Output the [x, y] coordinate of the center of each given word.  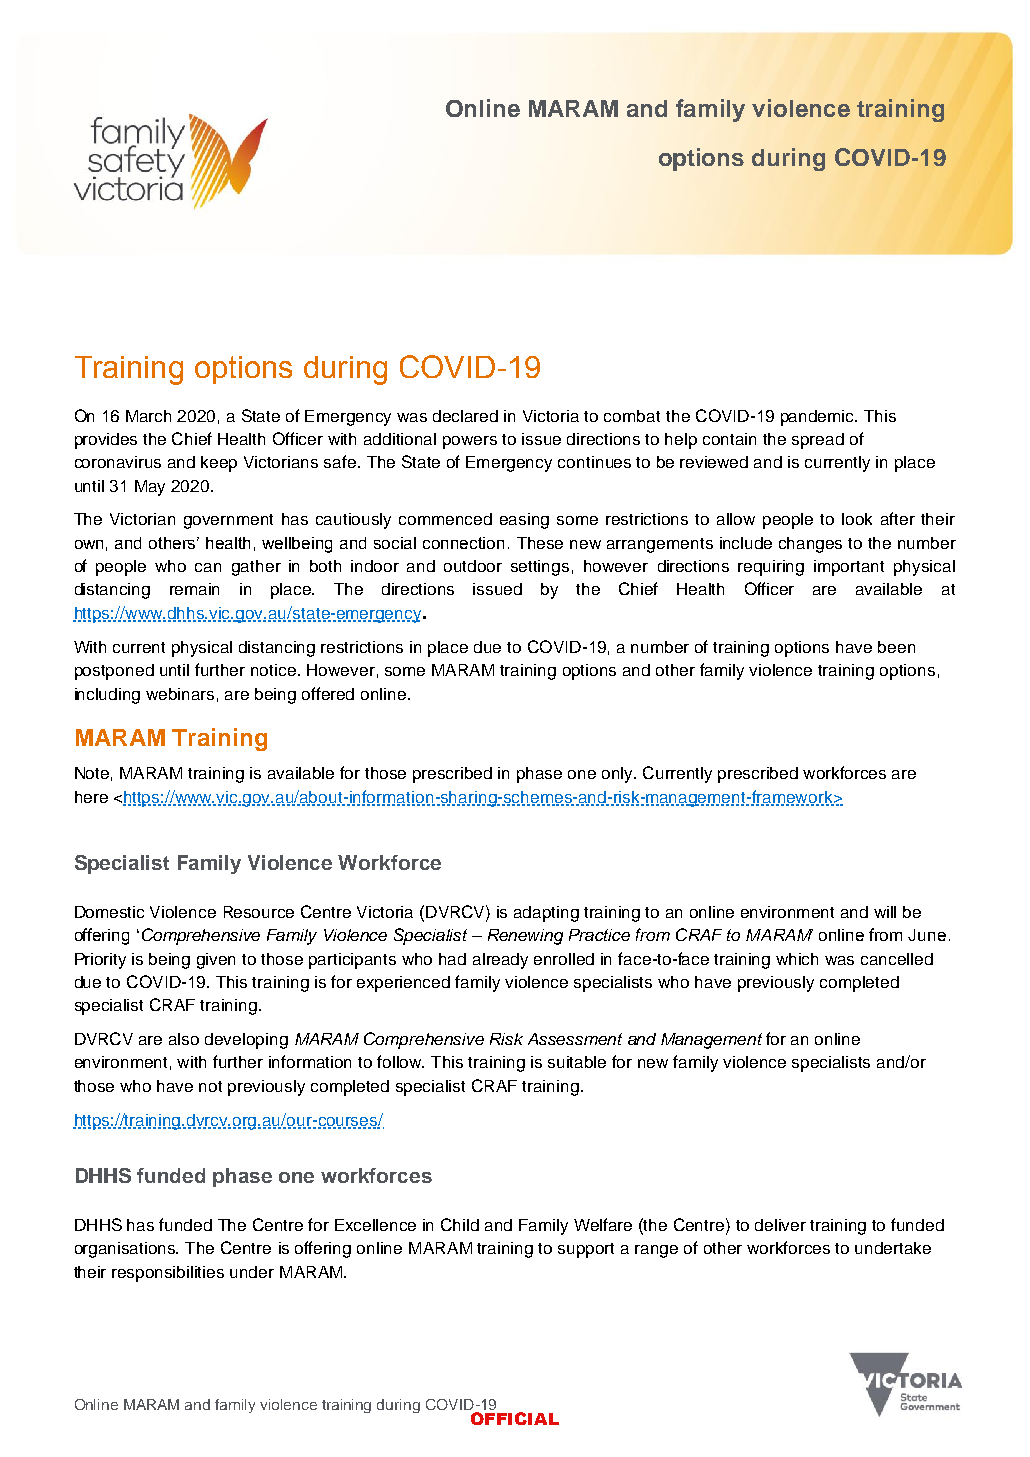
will [885, 912]
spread [818, 441]
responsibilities [168, 1274]
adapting [546, 914]
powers [470, 442]
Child [460, 1224]
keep [219, 464]
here [91, 797]
